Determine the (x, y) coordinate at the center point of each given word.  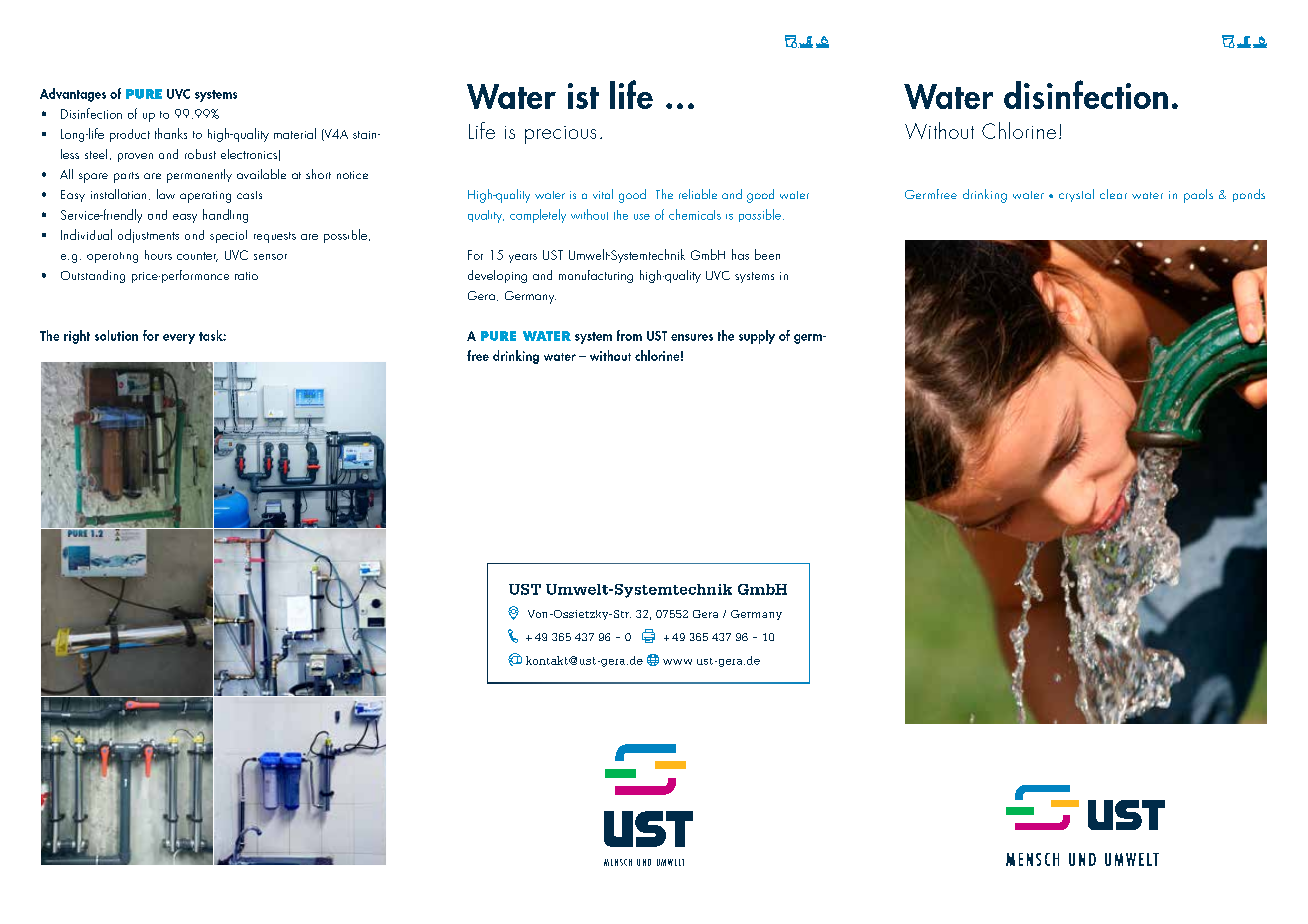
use (642, 217)
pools (1198, 196)
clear (1113, 194)
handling (225, 216)
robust (200, 154)
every (179, 339)
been (767, 254)
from (629, 335)
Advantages (73, 95)
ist (583, 96)
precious (560, 135)
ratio (246, 276)
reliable (698, 194)
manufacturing (596, 276)
